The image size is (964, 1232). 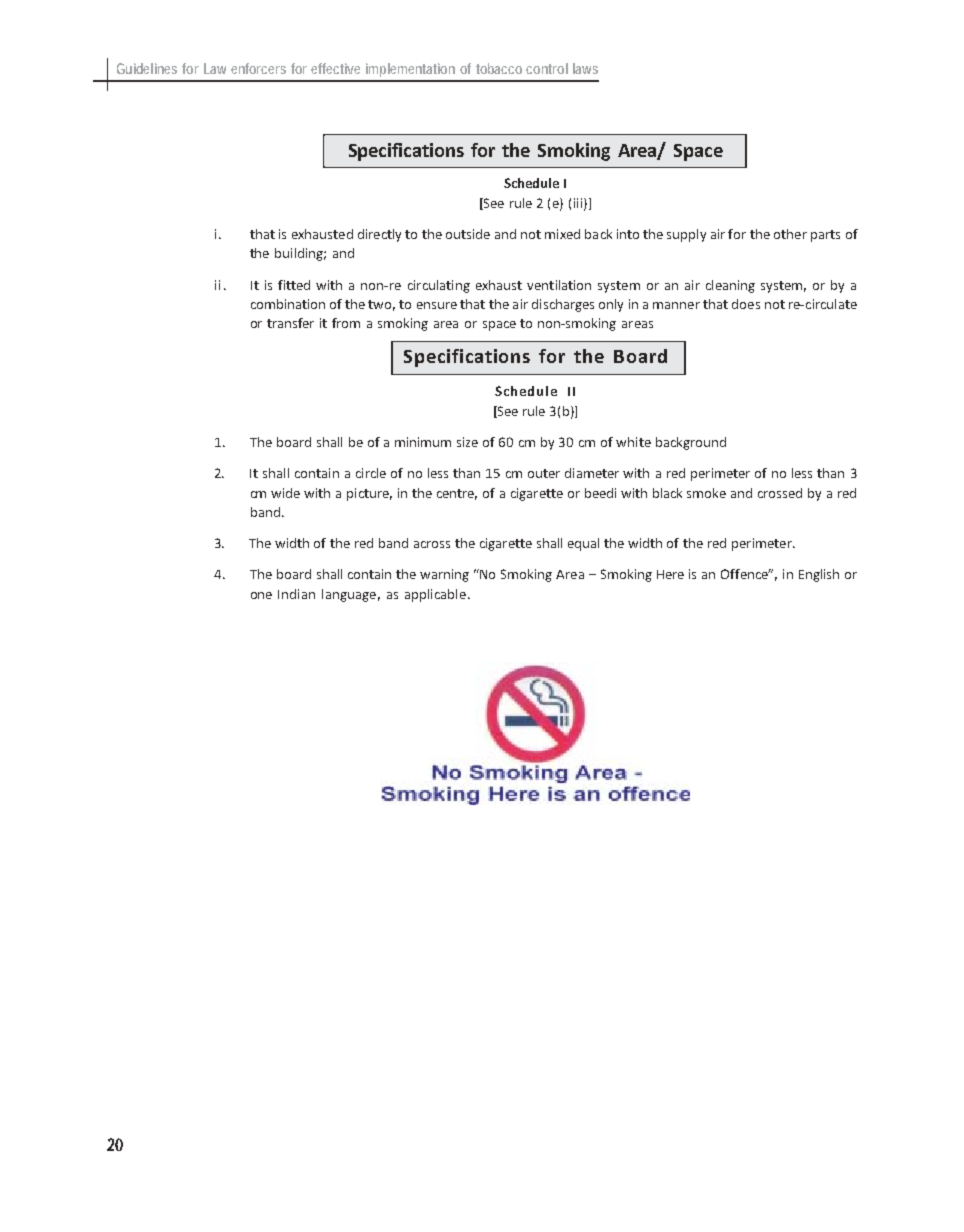 I want to click on does, so click(x=746, y=304).
